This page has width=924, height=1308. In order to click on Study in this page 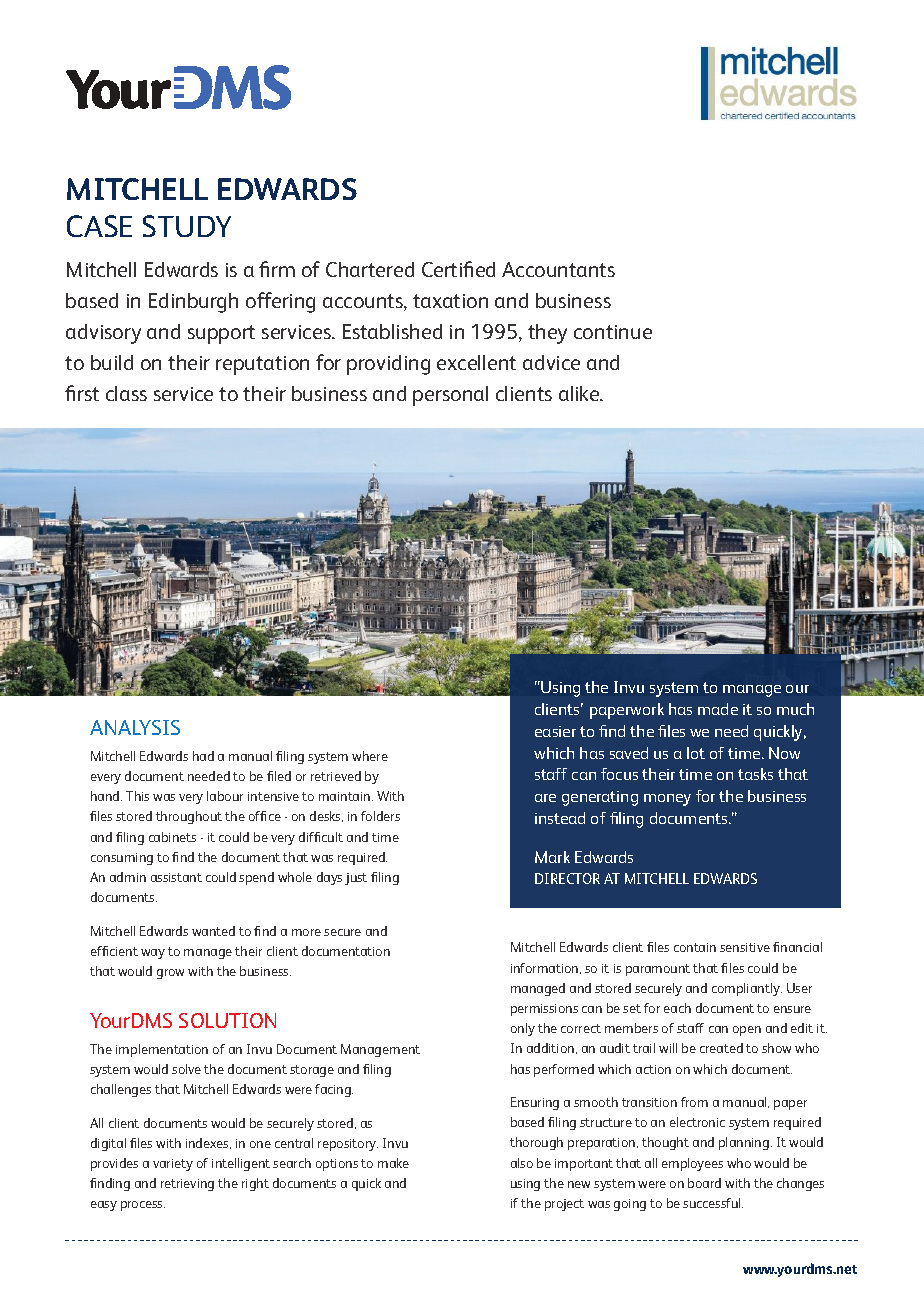, I will do `click(187, 226)`.
